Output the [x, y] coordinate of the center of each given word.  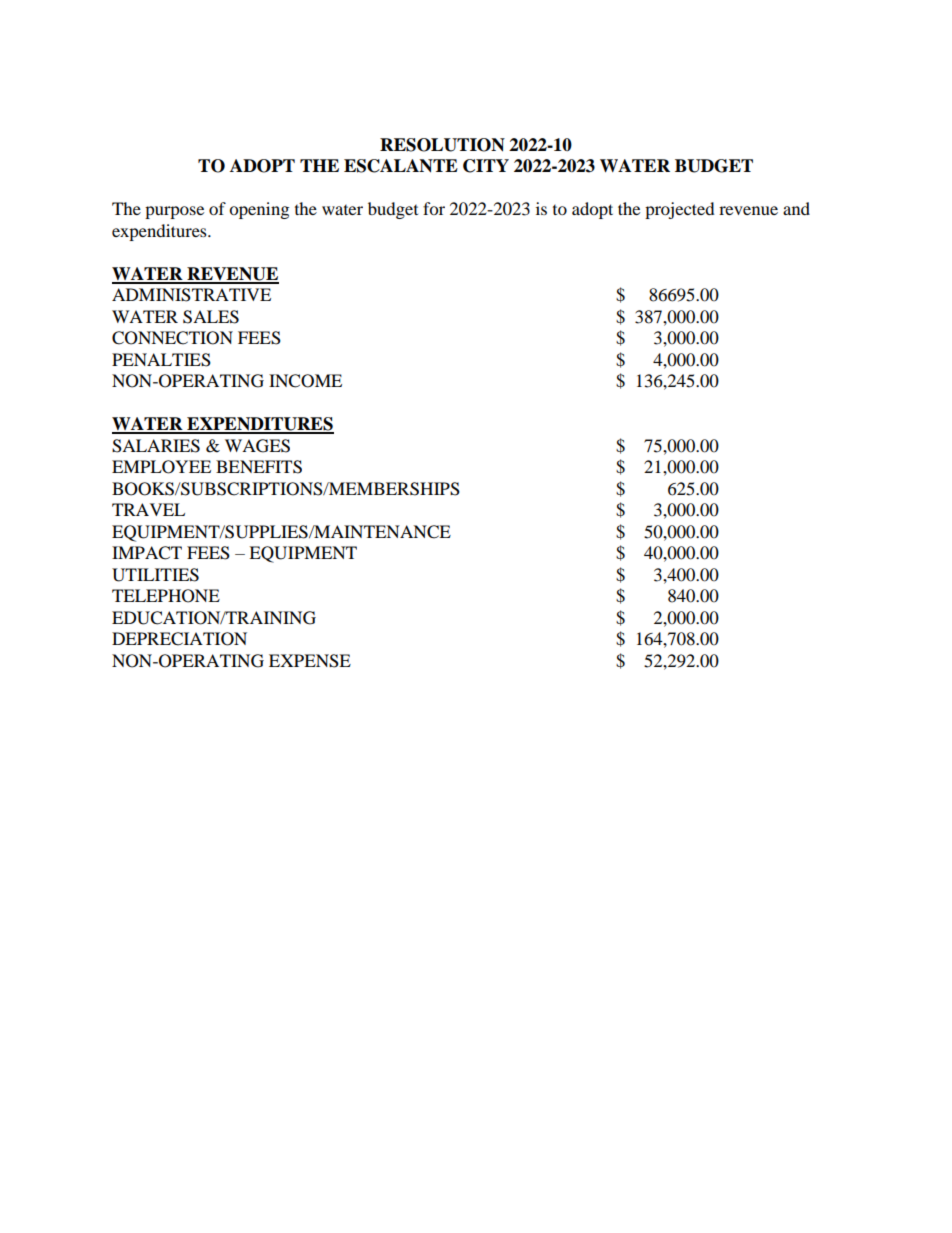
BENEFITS [259, 467]
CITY [486, 166]
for [434, 208]
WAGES [257, 446]
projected [680, 210]
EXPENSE [310, 661]
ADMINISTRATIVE [191, 295]
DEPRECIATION [179, 639]
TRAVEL [148, 509]
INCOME [305, 381]
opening [259, 210]
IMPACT [147, 553]
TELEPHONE [166, 596]
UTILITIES [155, 575]
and [796, 208]
